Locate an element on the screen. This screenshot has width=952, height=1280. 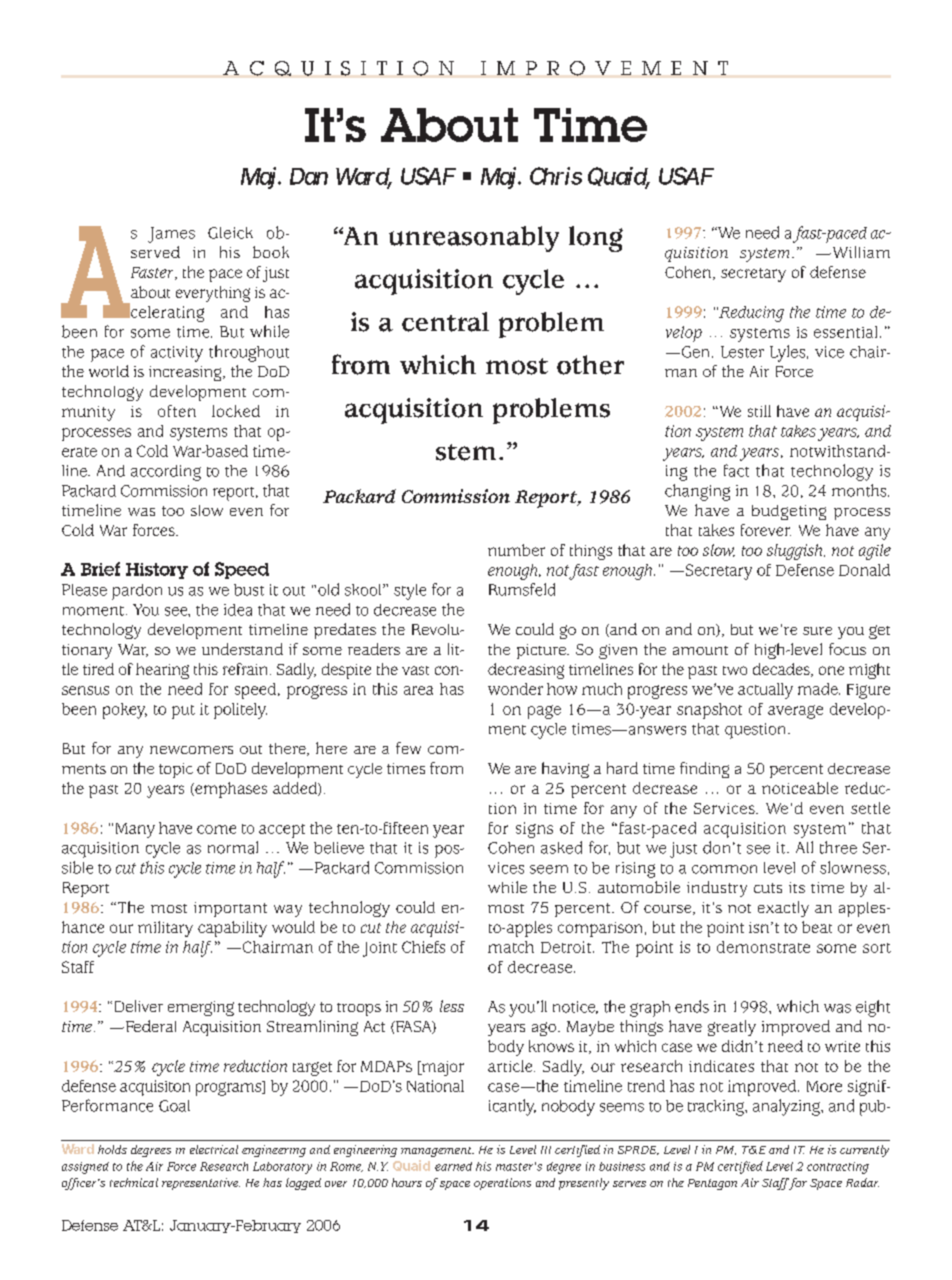
unreasonably is located at coordinates (474, 239).
